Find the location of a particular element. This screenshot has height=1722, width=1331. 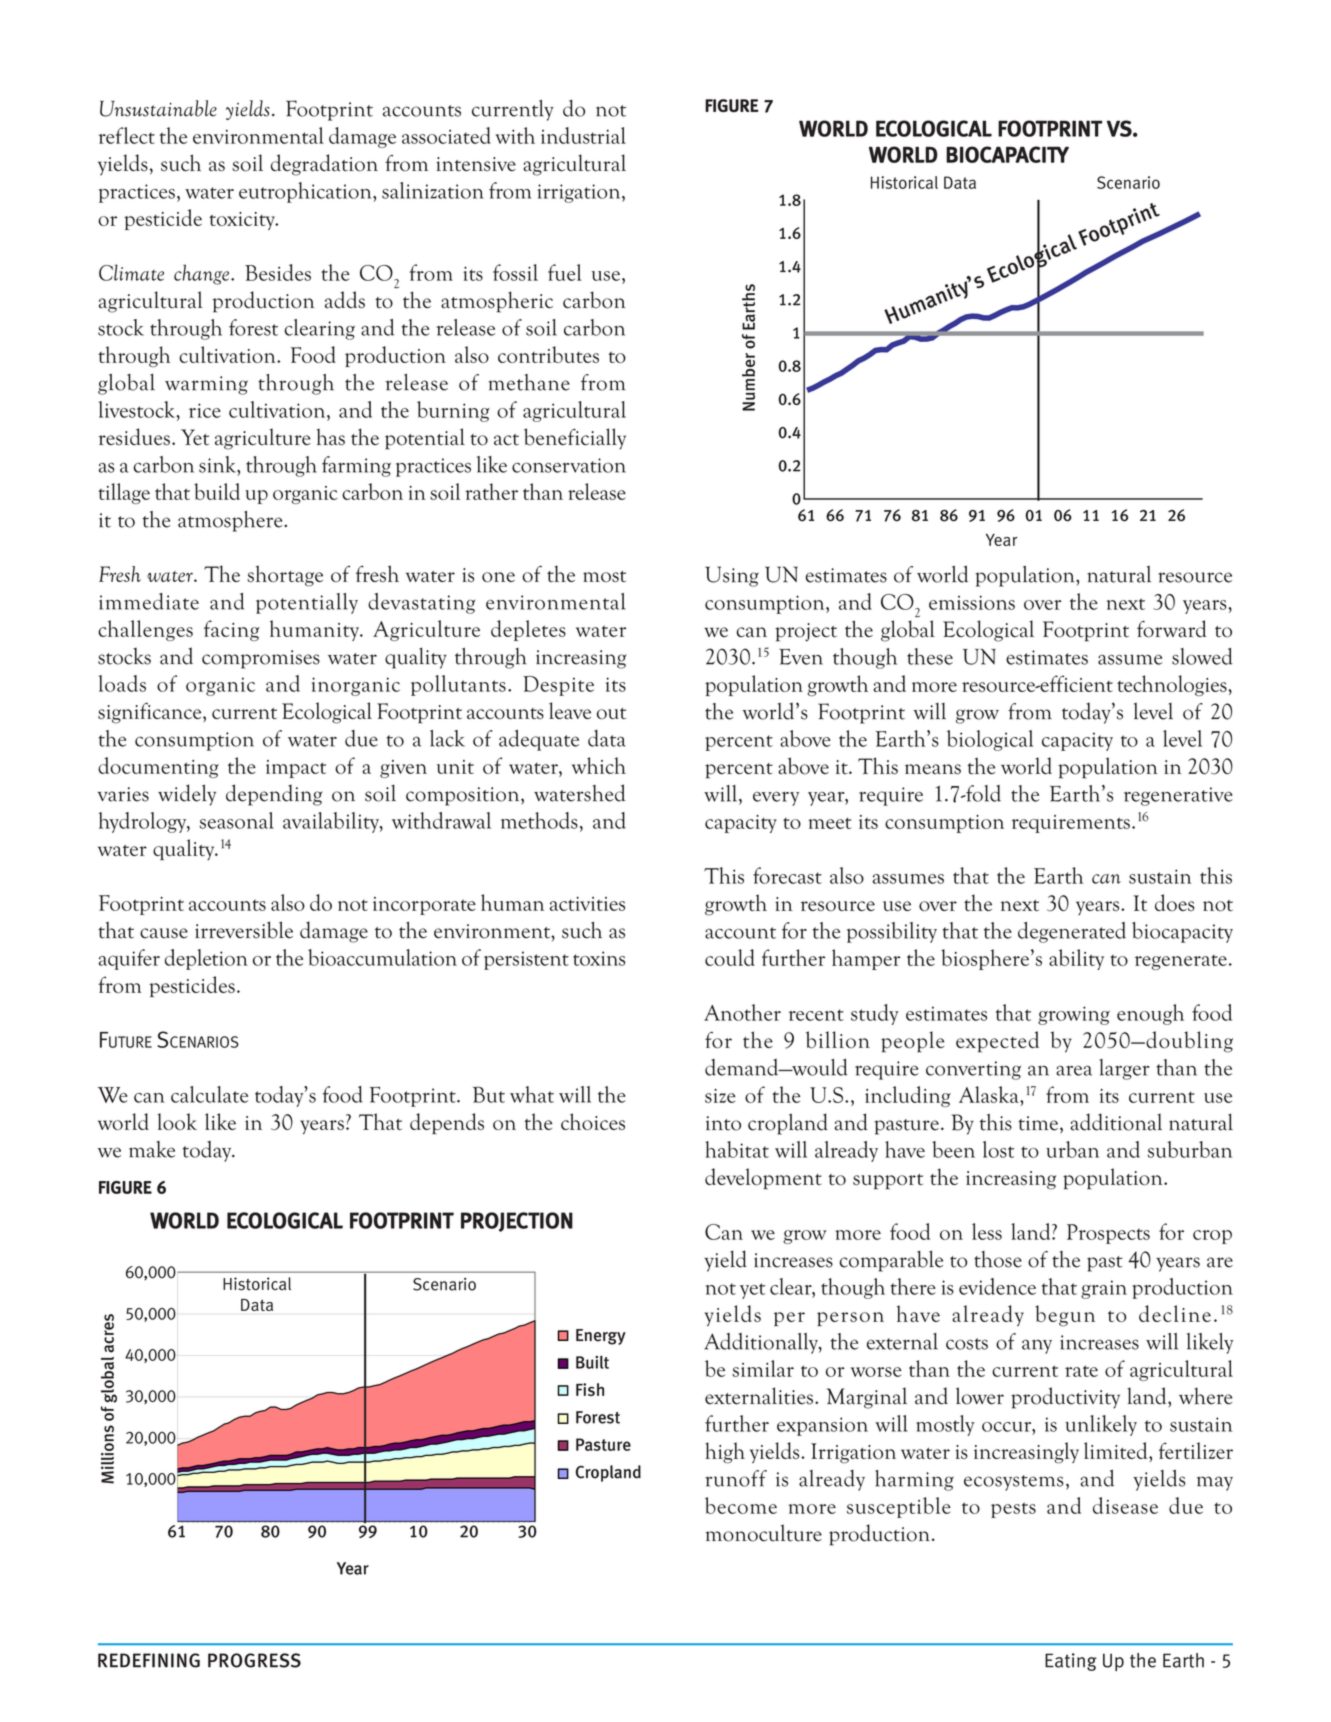

time is located at coordinates (1038, 1123).
